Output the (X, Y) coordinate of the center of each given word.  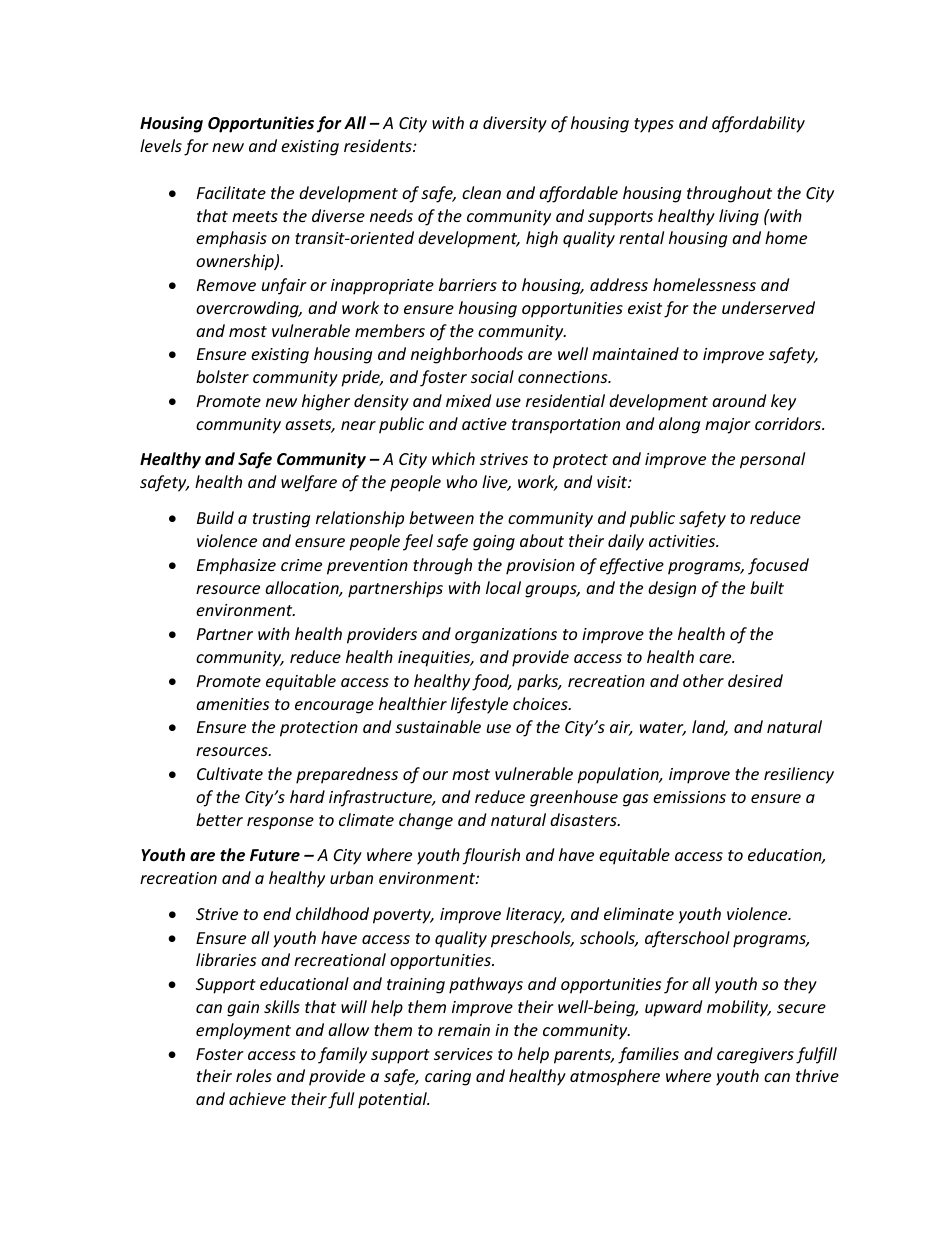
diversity (515, 124)
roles (254, 1075)
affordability (758, 124)
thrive (817, 1075)
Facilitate (231, 192)
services (463, 1054)
